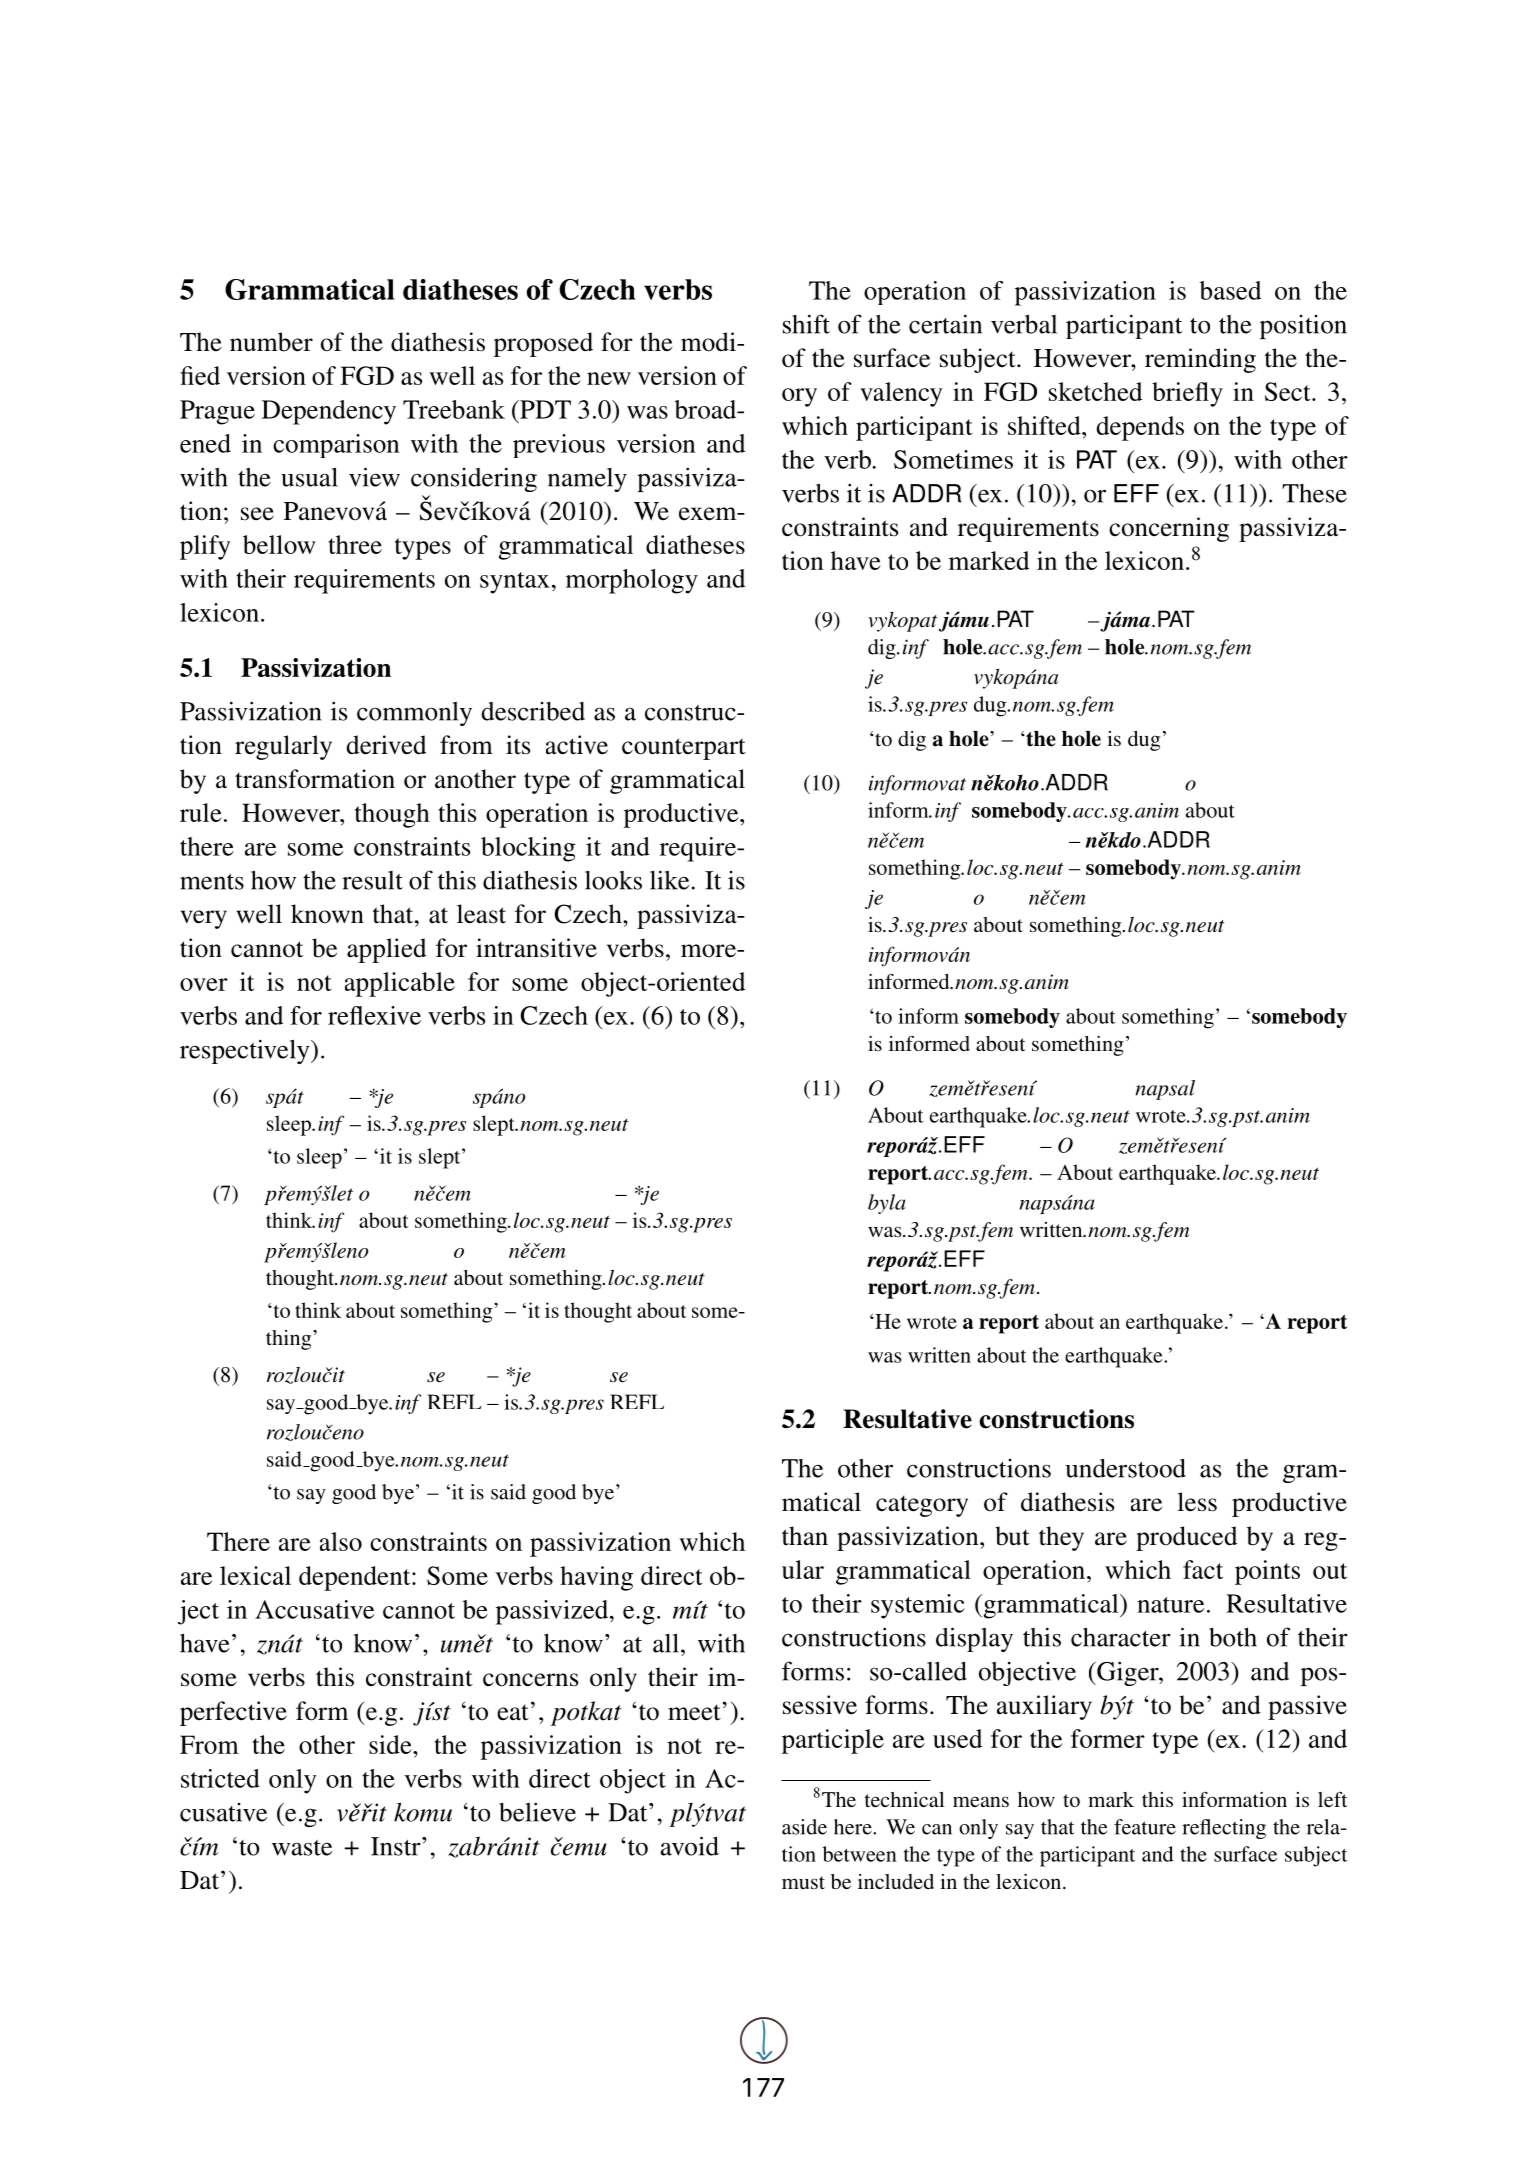  What do you see at coordinates (901, 394) in the screenshot?
I see `valency` at bounding box center [901, 394].
